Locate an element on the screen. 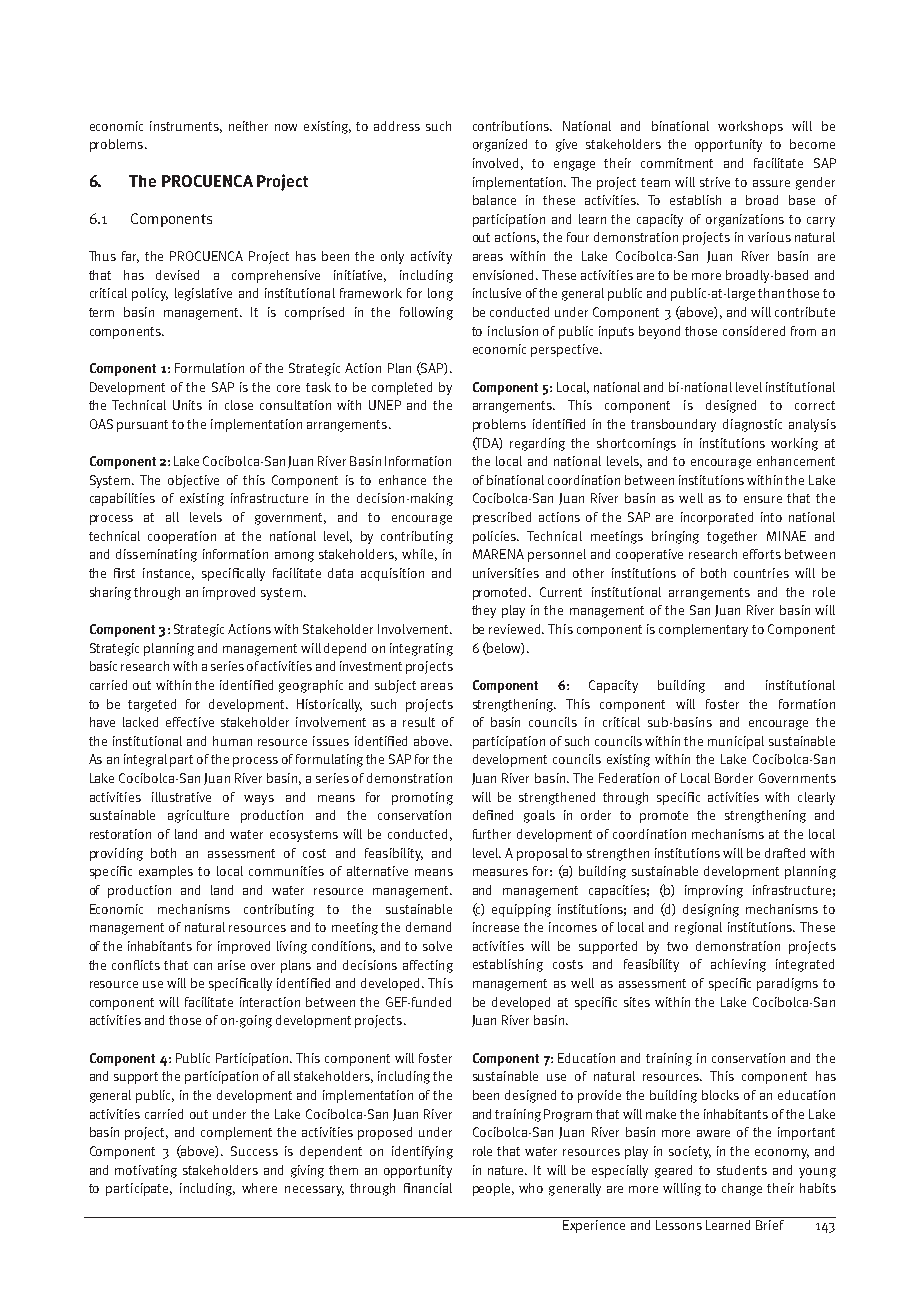 The width and height of the screenshot is (924, 1308). integrating is located at coordinates (421, 649).
